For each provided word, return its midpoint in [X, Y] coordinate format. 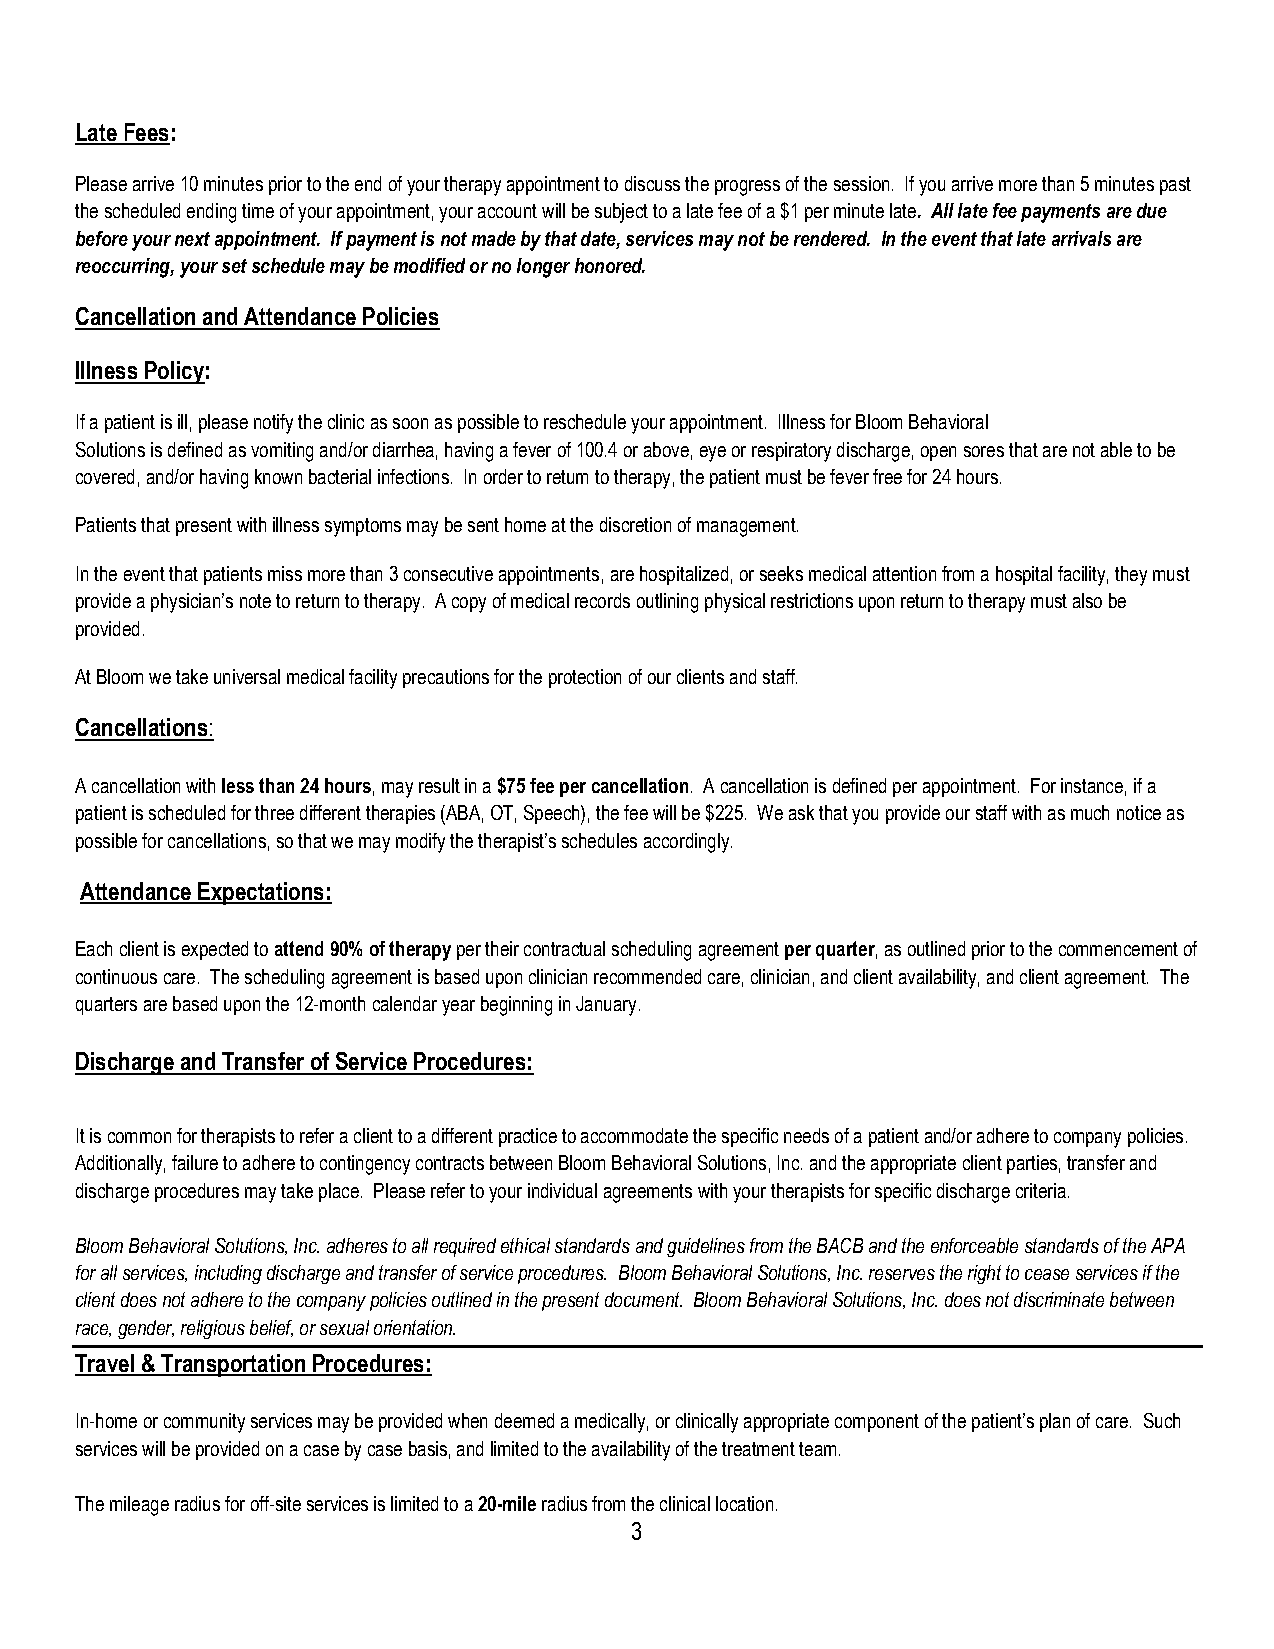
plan [1055, 1422]
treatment [758, 1449]
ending [211, 213]
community [204, 1423]
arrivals [1081, 238]
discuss [652, 183]
